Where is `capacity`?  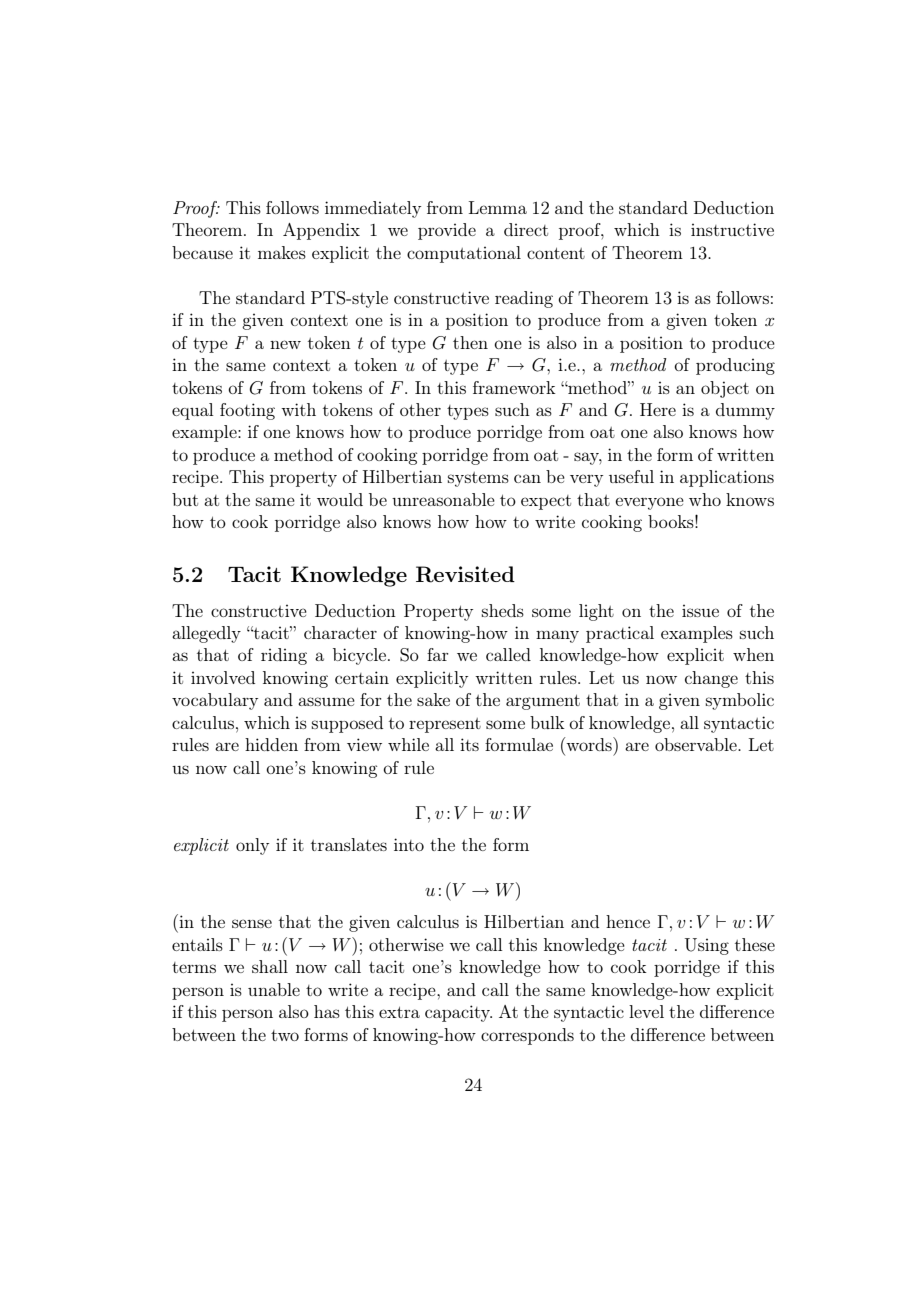 capacity is located at coordinates (458, 1013).
